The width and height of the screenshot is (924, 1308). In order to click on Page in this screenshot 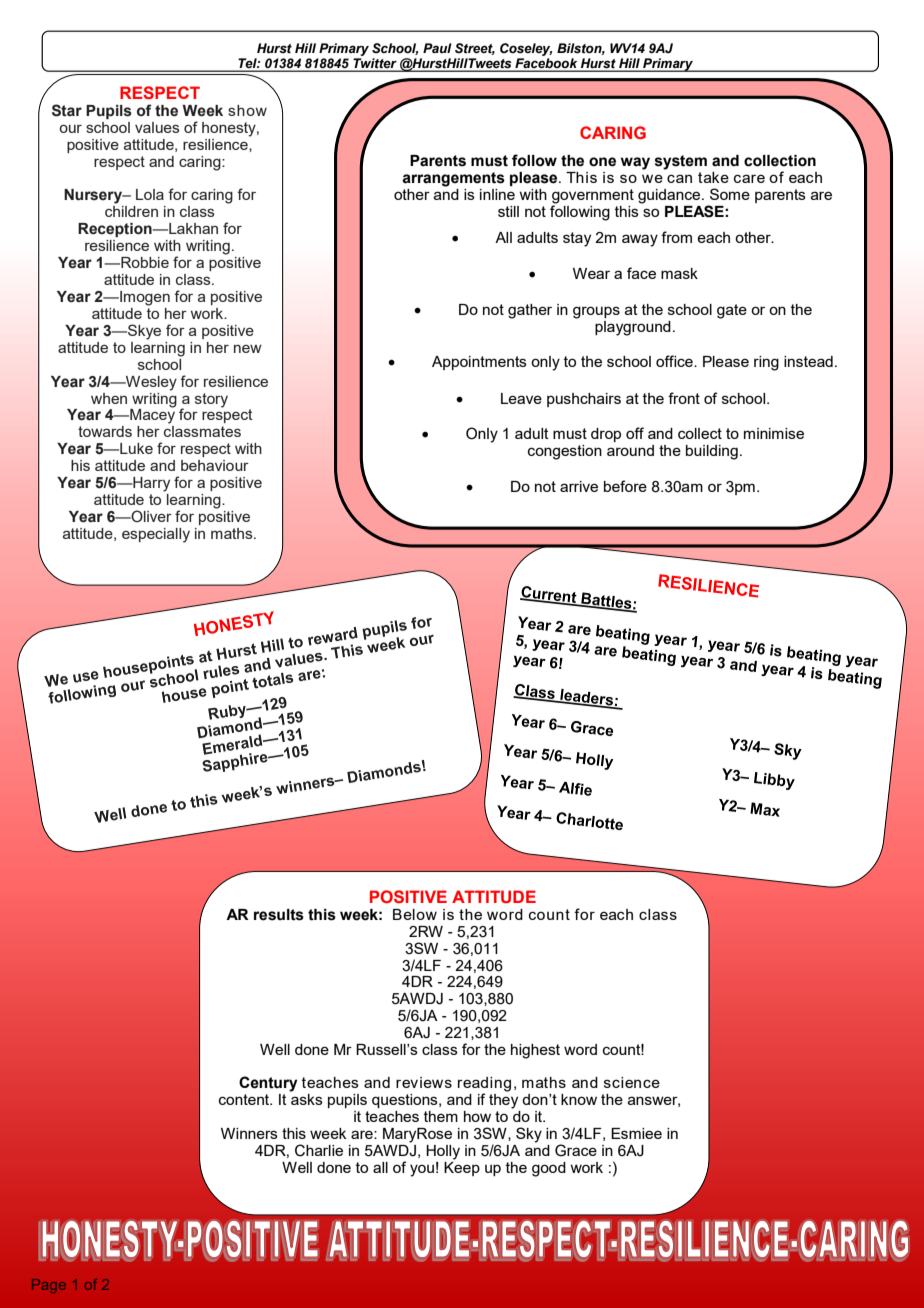, I will do `click(49, 1286)`.
